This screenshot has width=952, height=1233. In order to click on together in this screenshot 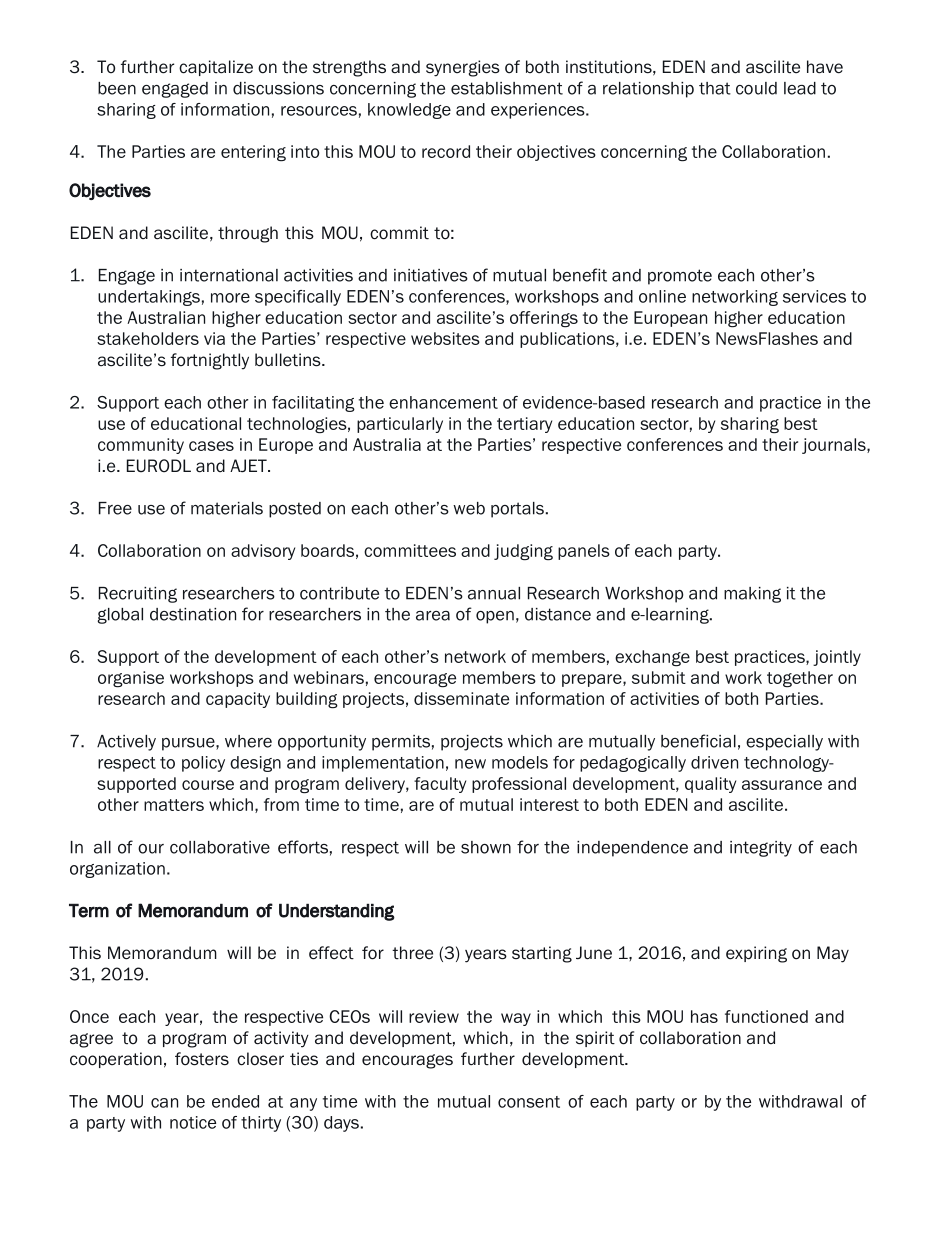, I will do `click(800, 679)`.
